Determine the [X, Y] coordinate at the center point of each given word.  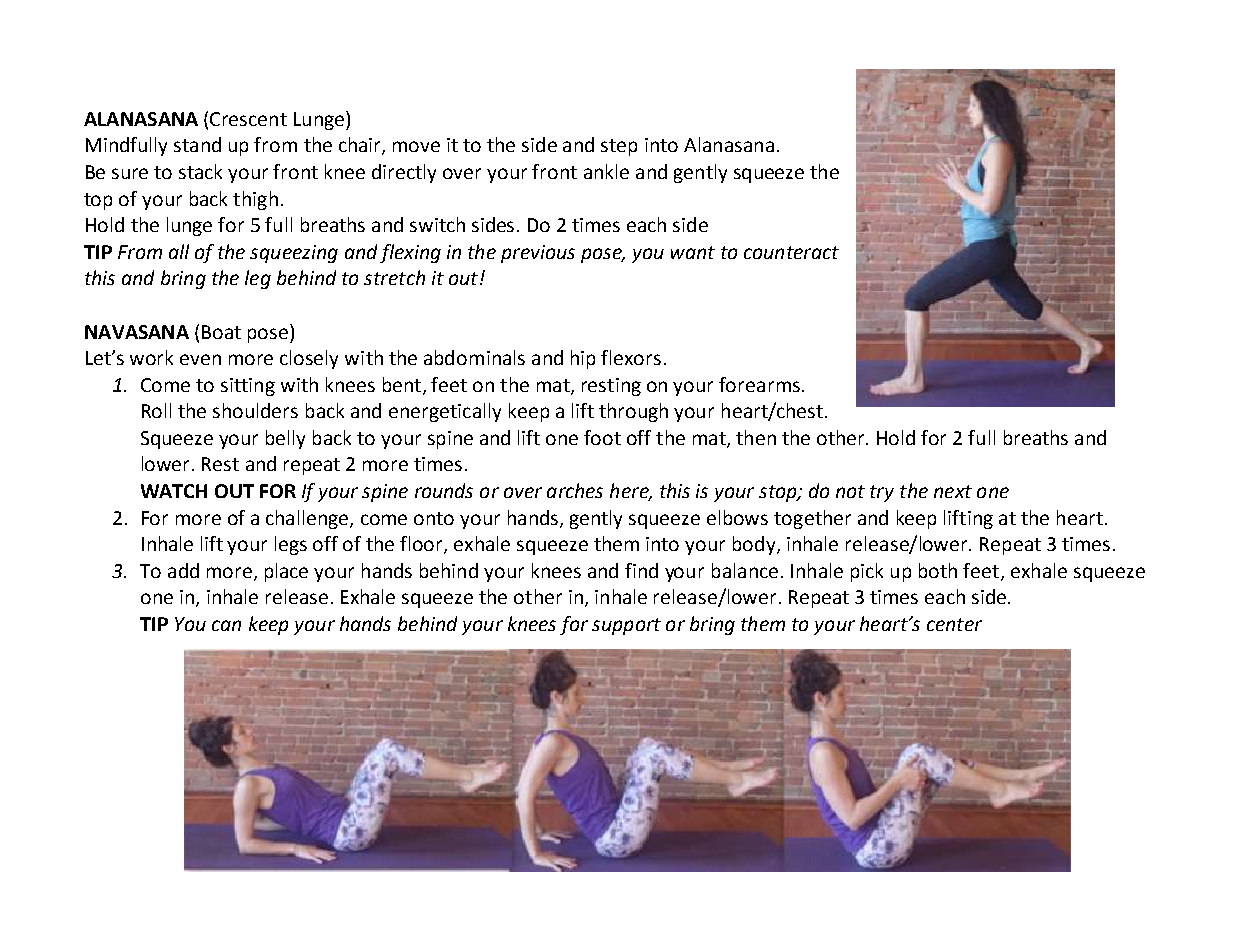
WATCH [174, 491]
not [850, 491]
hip [583, 359]
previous [538, 254]
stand [197, 144]
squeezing [294, 254]
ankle [606, 171]
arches [575, 490]
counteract [791, 252]
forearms [759, 384]
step [619, 147]
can [226, 625]
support [626, 626]
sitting [248, 387]
